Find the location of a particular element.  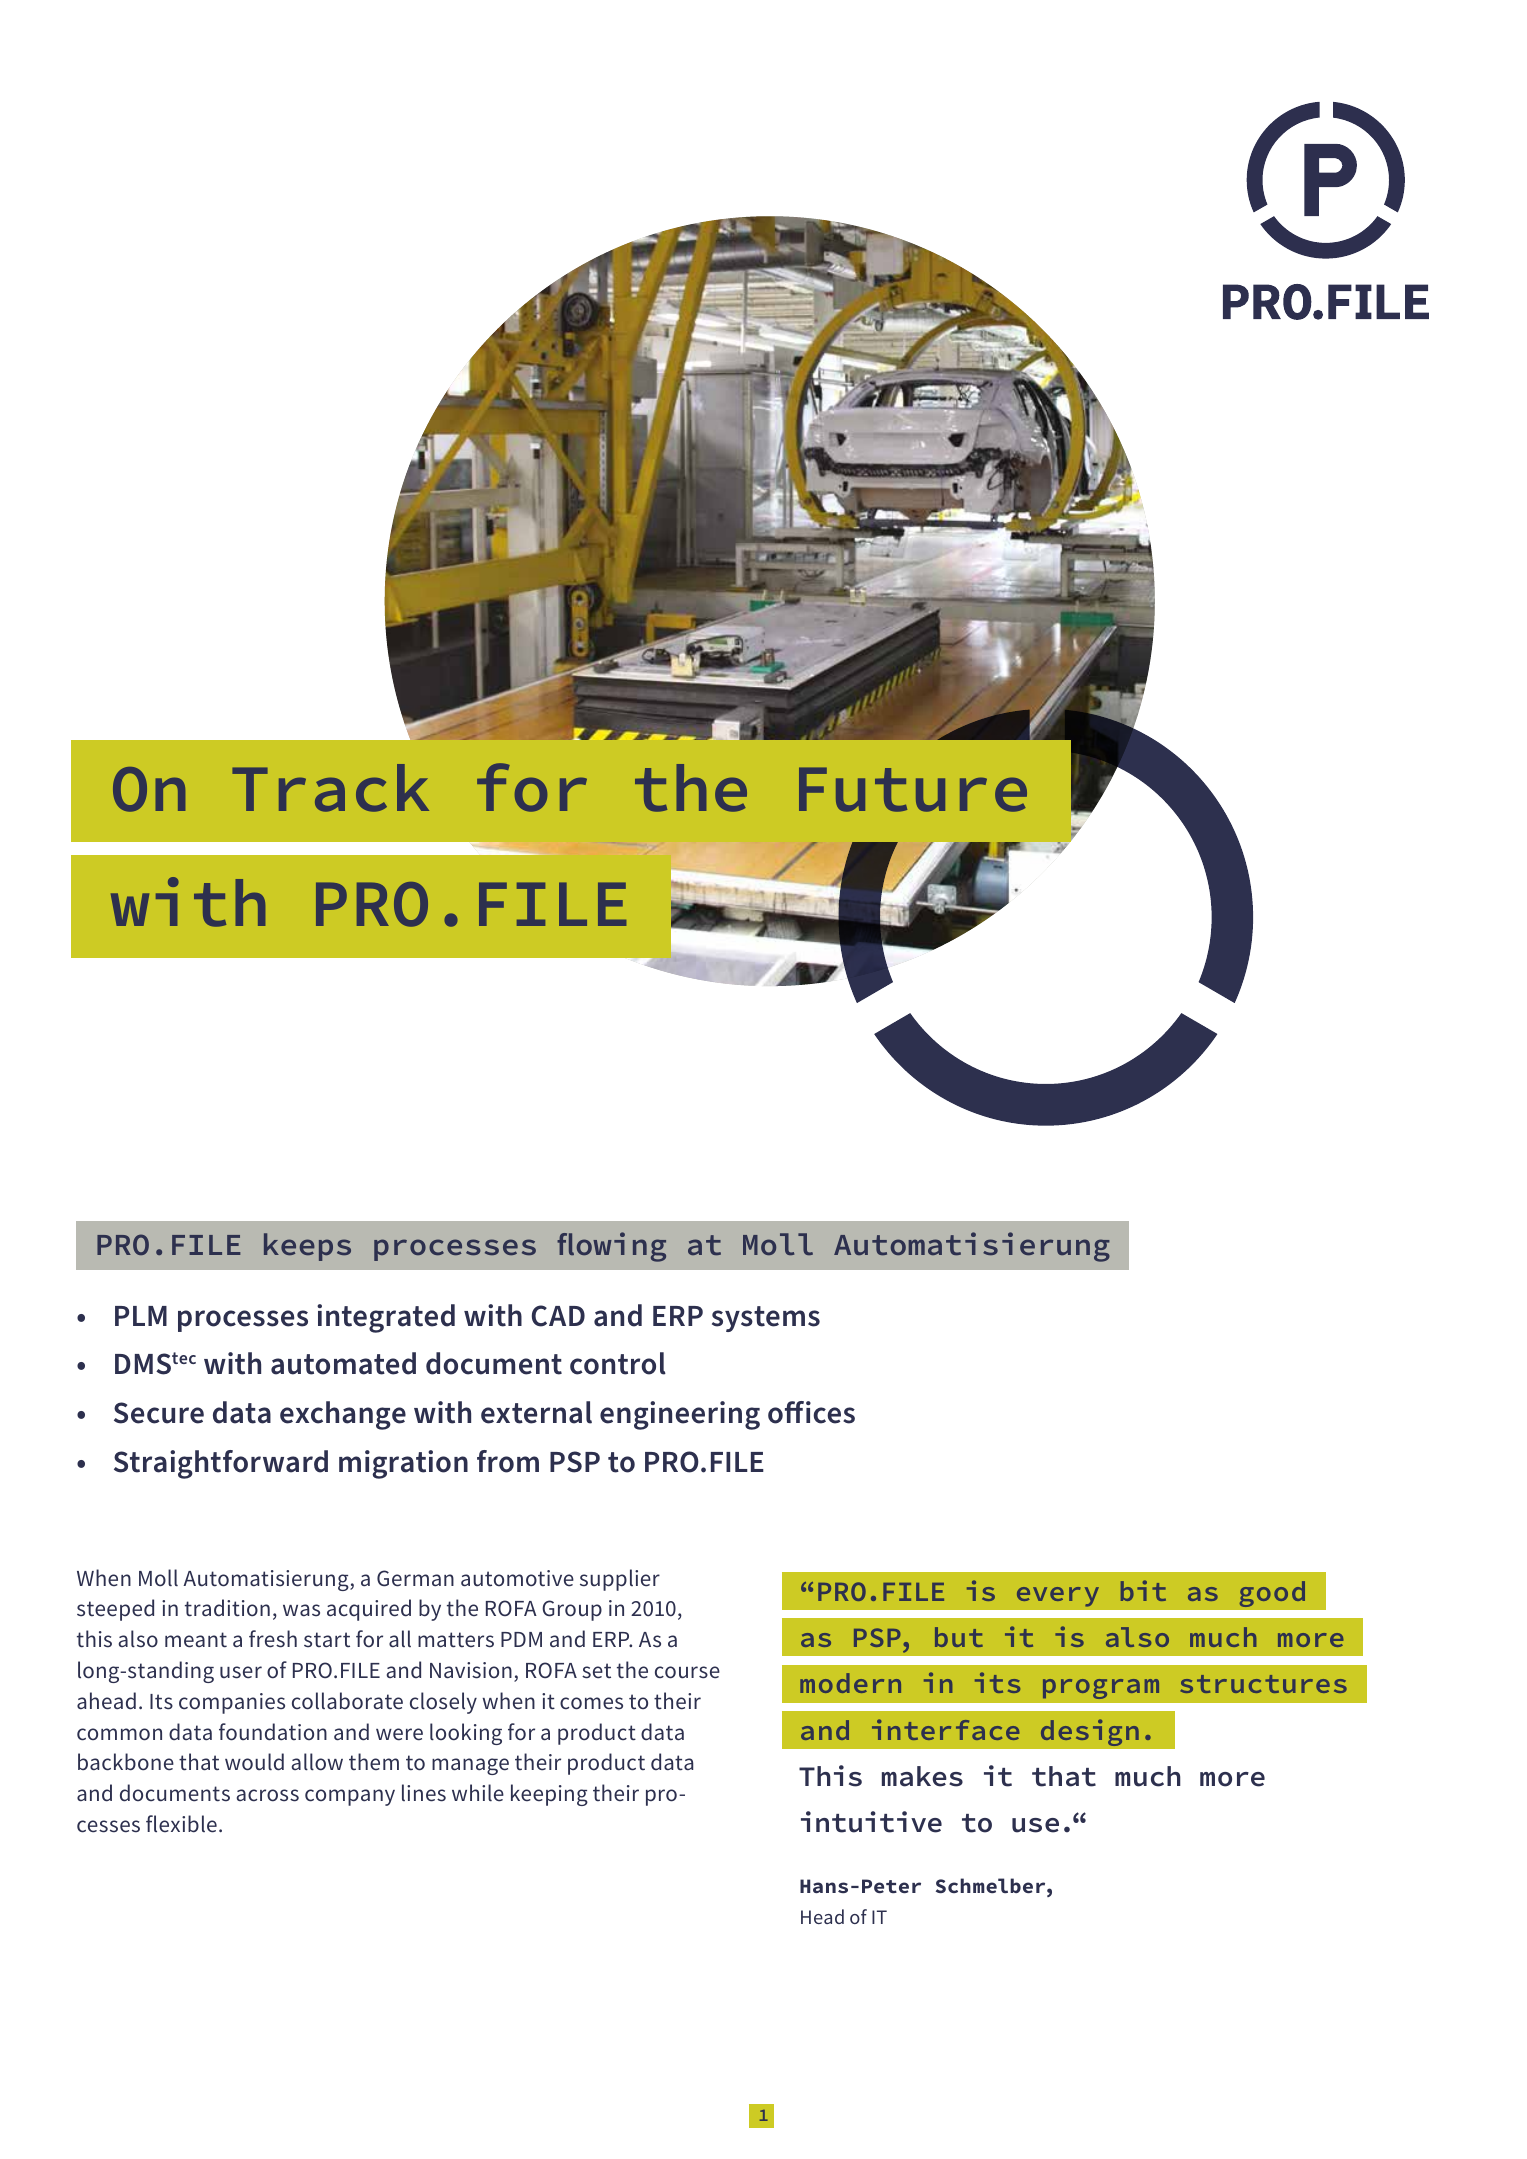

Future is located at coordinates (913, 789).
